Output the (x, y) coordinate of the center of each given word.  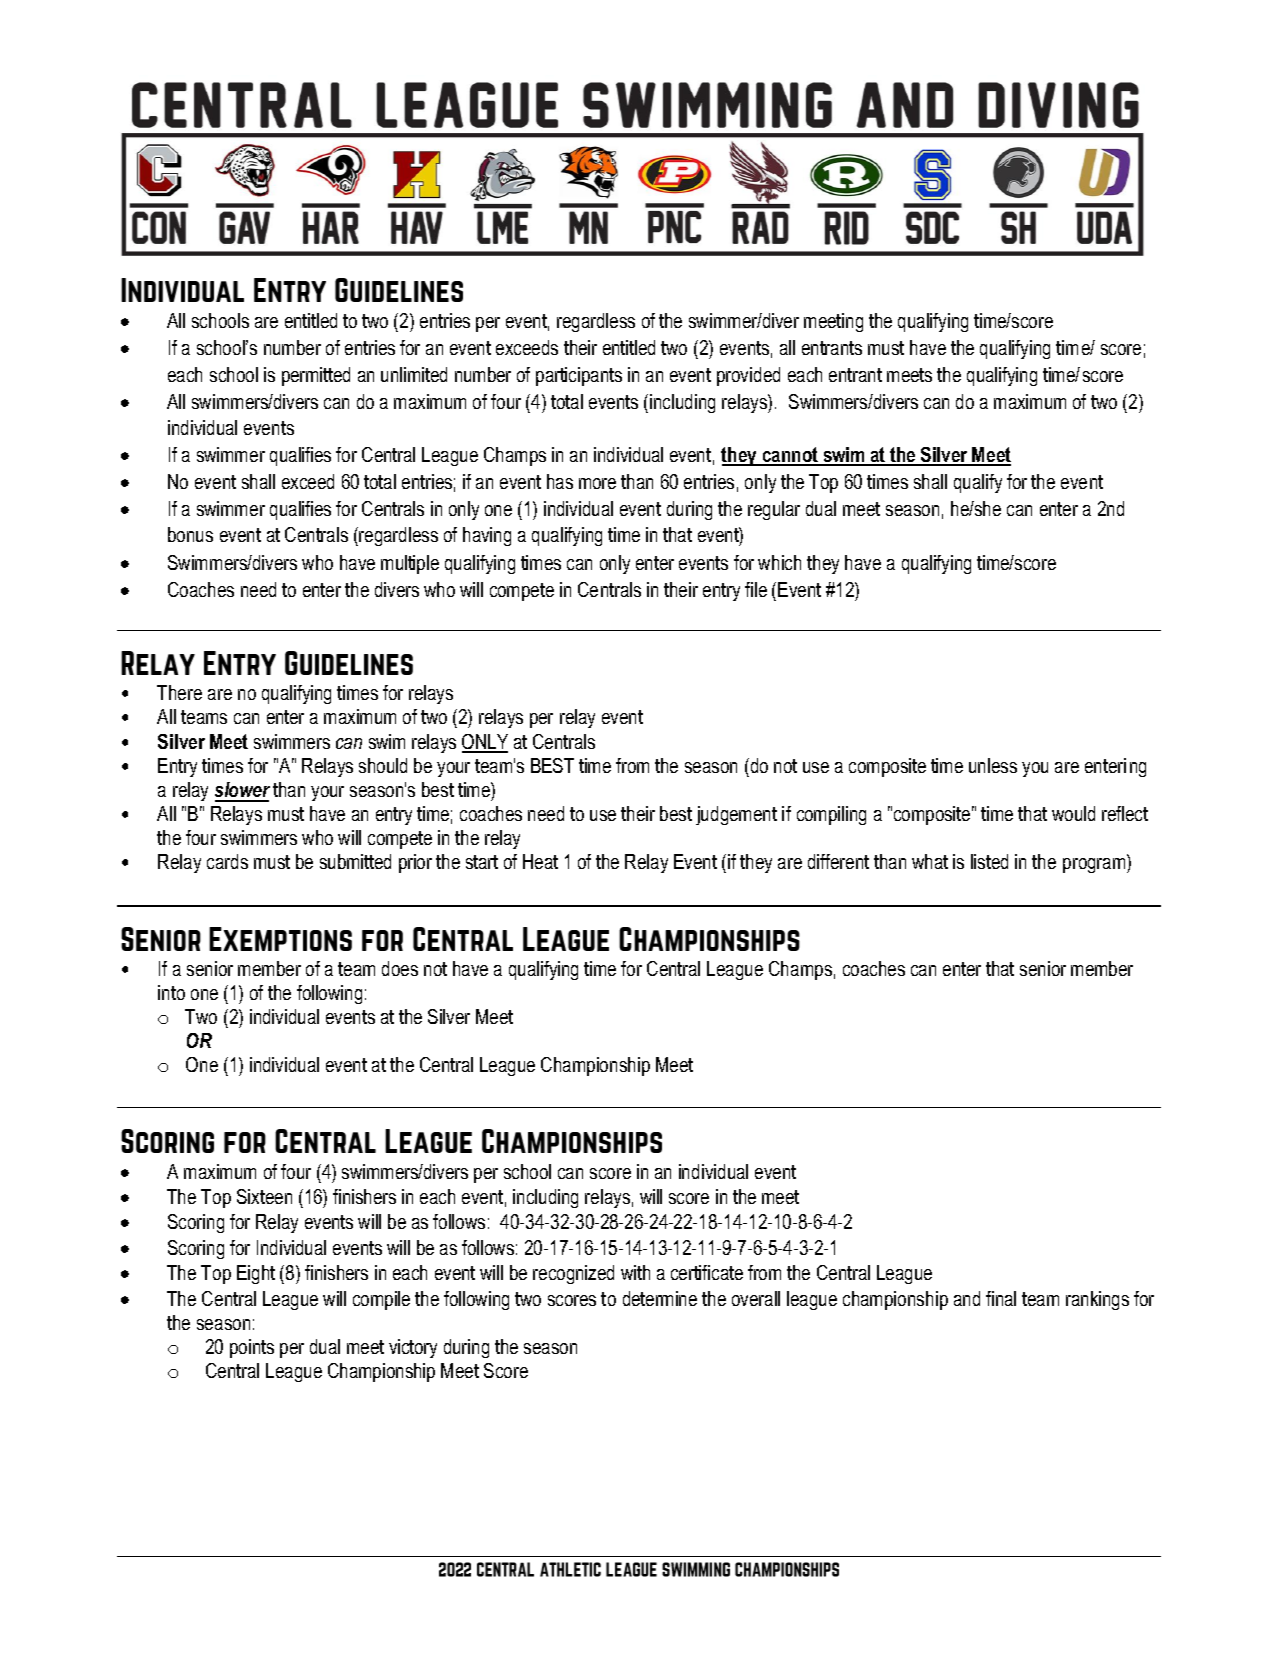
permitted (316, 376)
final (1001, 1298)
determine (660, 1298)
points (252, 1348)
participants (579, 376)
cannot (790, 456)
